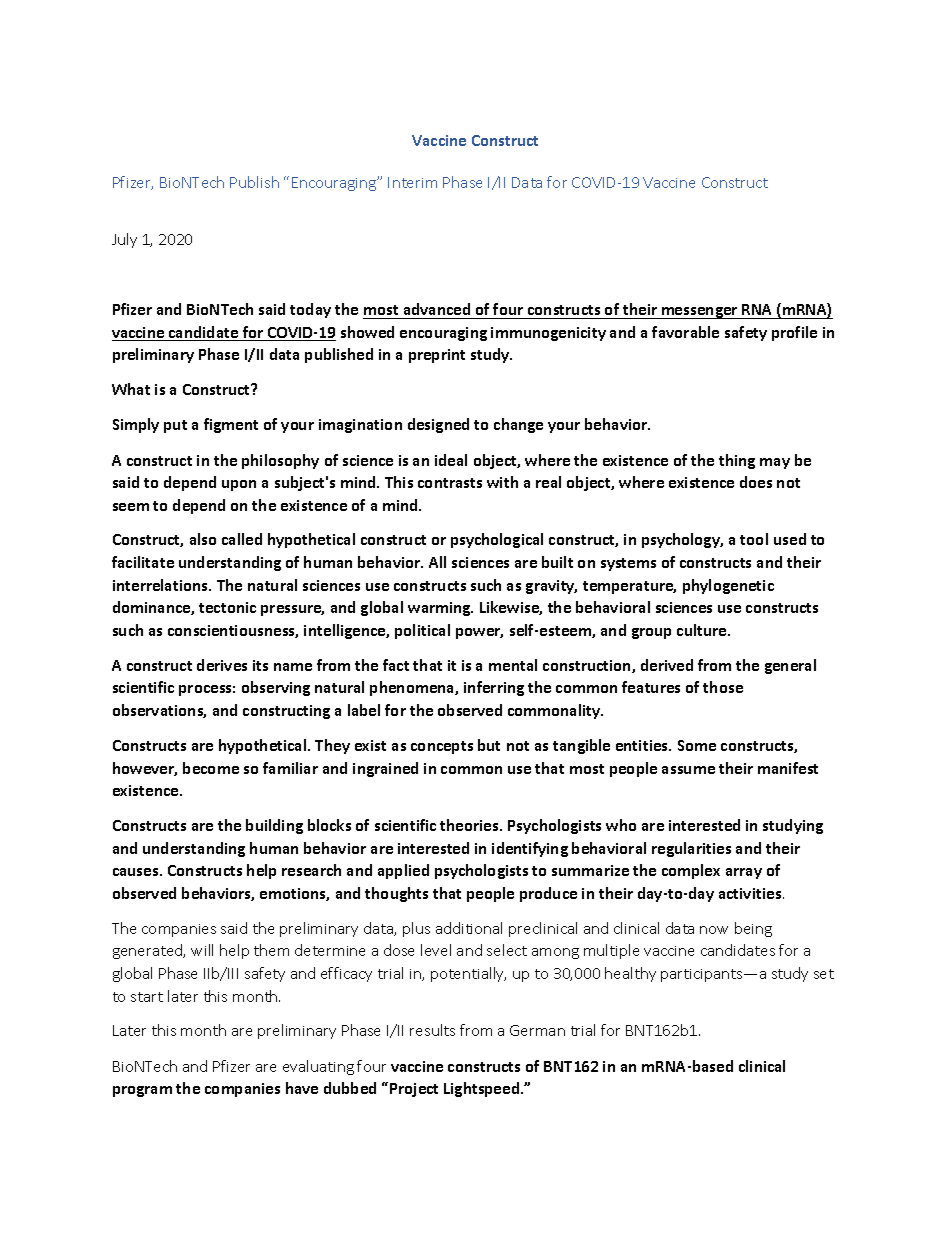 The image size is (952, 1233). I want to click on July, so click(124, 240).
